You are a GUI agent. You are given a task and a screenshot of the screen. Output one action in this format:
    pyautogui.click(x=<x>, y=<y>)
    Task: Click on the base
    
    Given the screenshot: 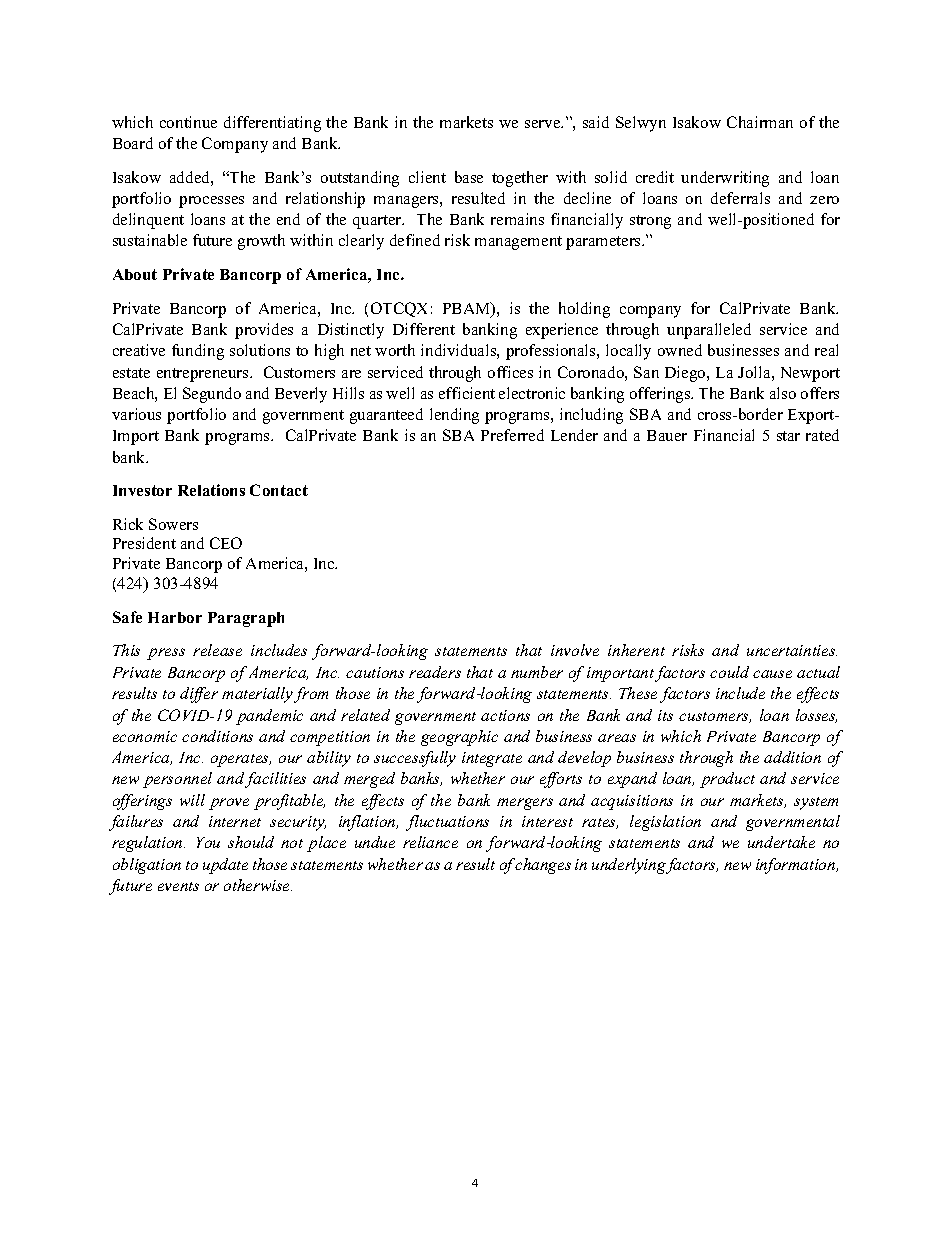 What is the action you would take?
    pyautogui.click(x=469, y=177)
